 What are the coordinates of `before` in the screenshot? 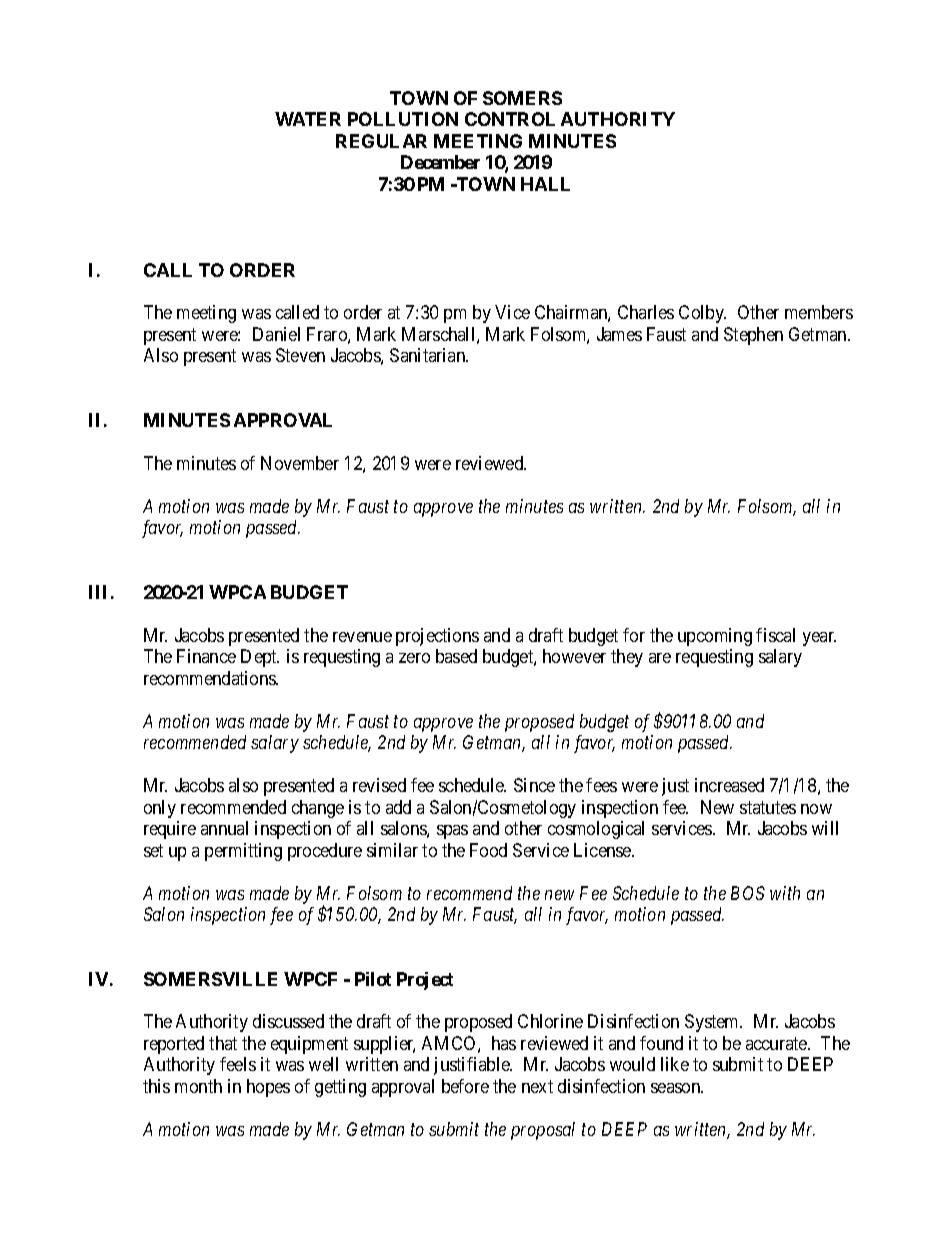 It's located at (465, 1086).
